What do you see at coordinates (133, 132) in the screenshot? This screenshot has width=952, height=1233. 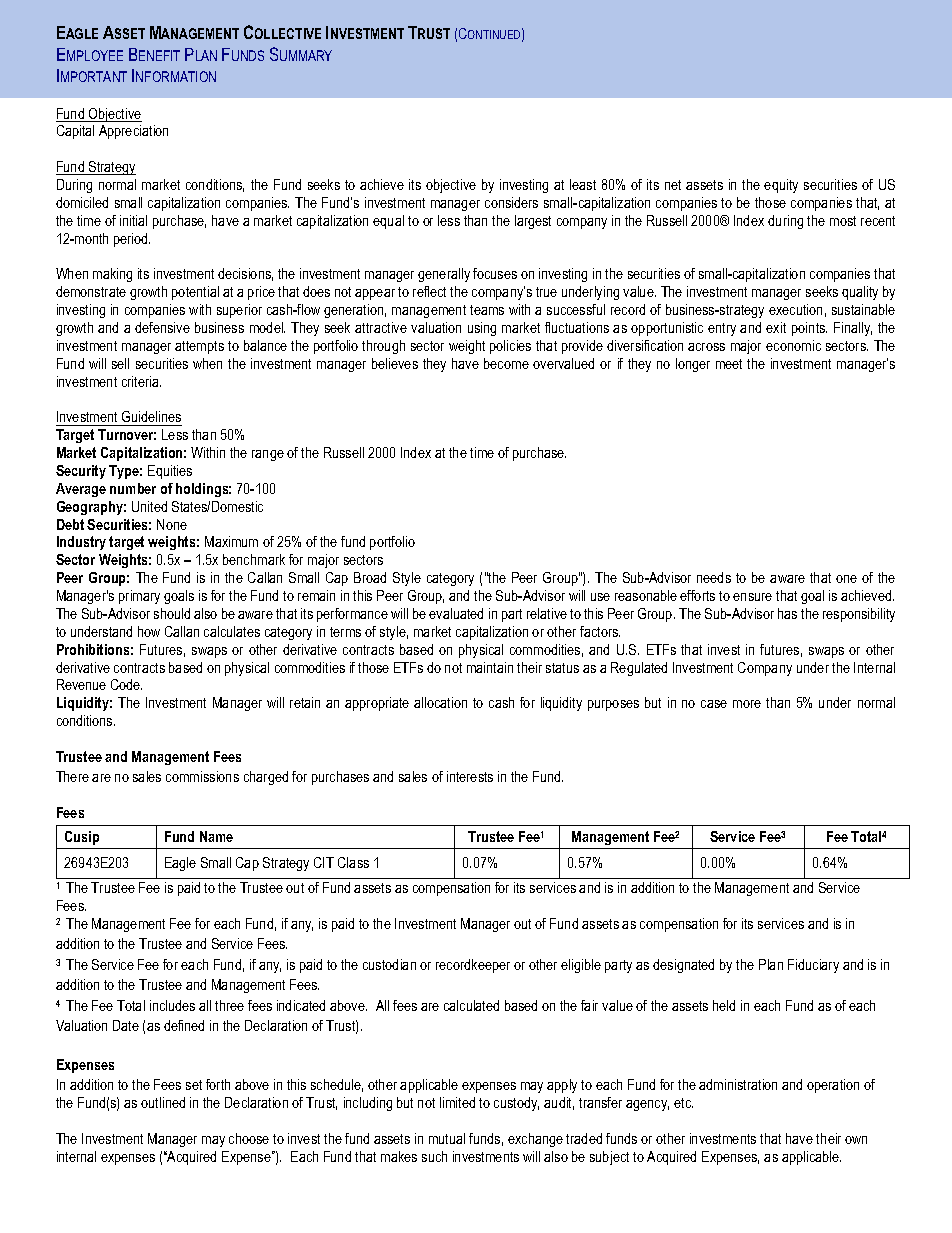 I see `Appreciation` at bounding box center [133, 132].
